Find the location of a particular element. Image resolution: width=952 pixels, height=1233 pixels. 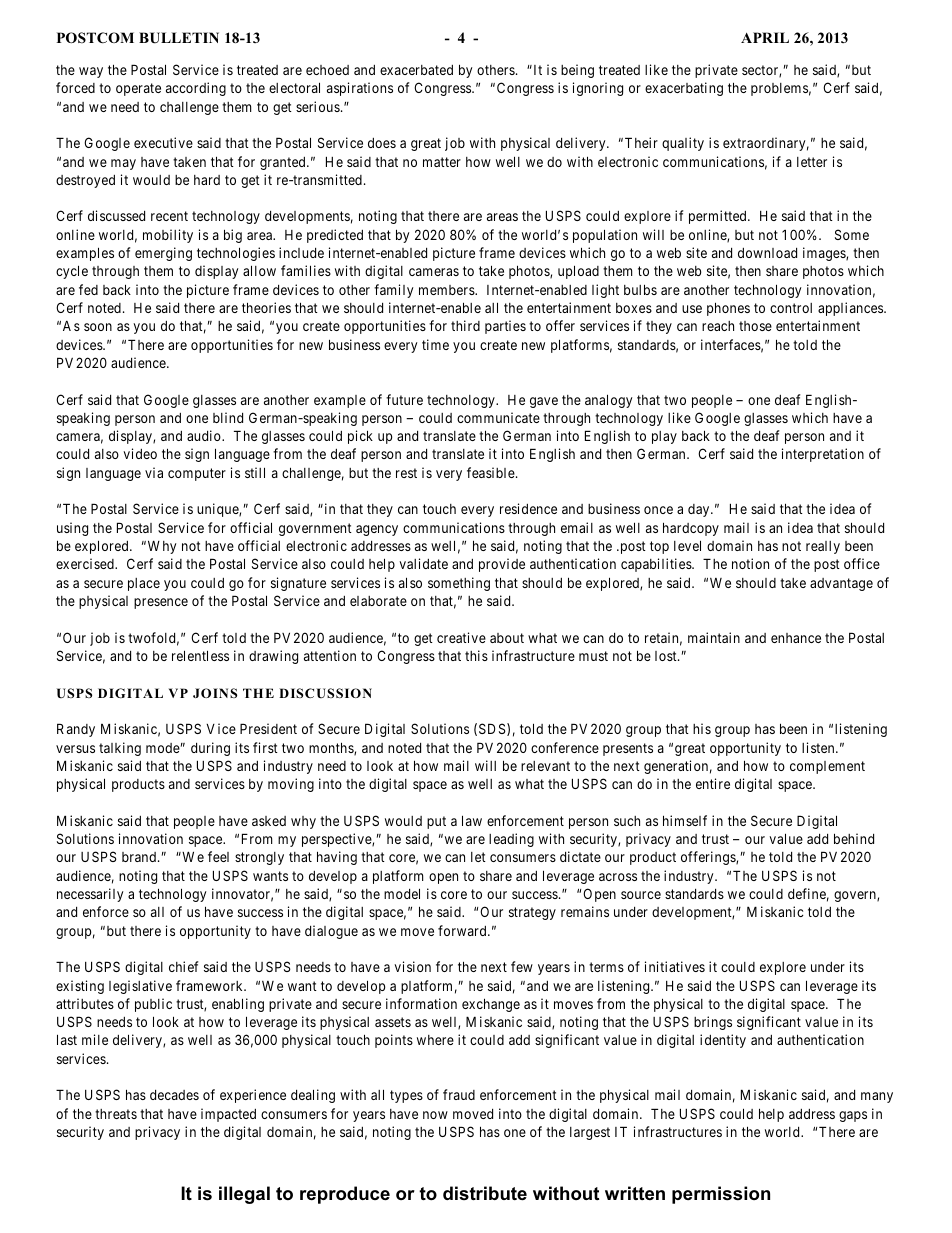

permission is located at coordinates (721, 1195).
